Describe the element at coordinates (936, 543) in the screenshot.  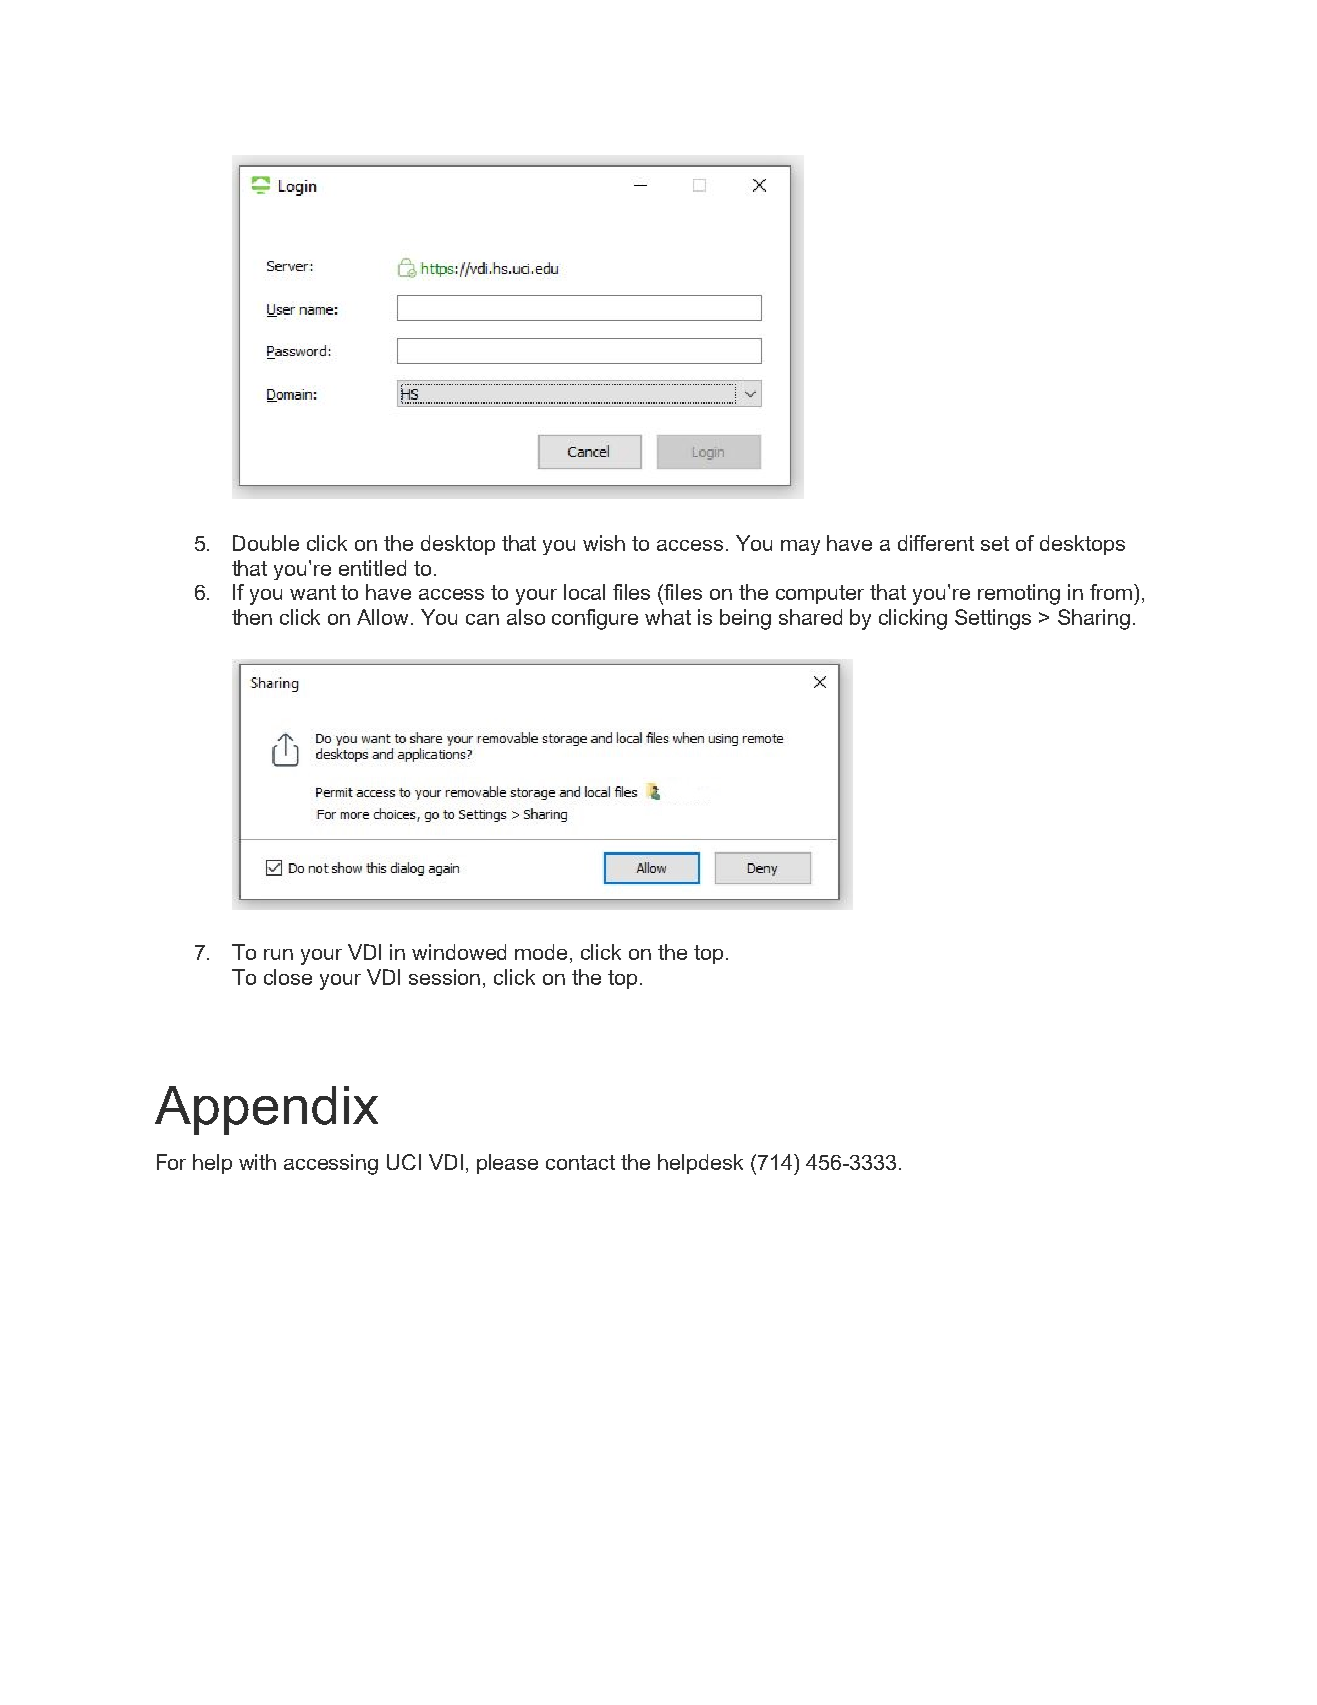
I see `different` at that location.
